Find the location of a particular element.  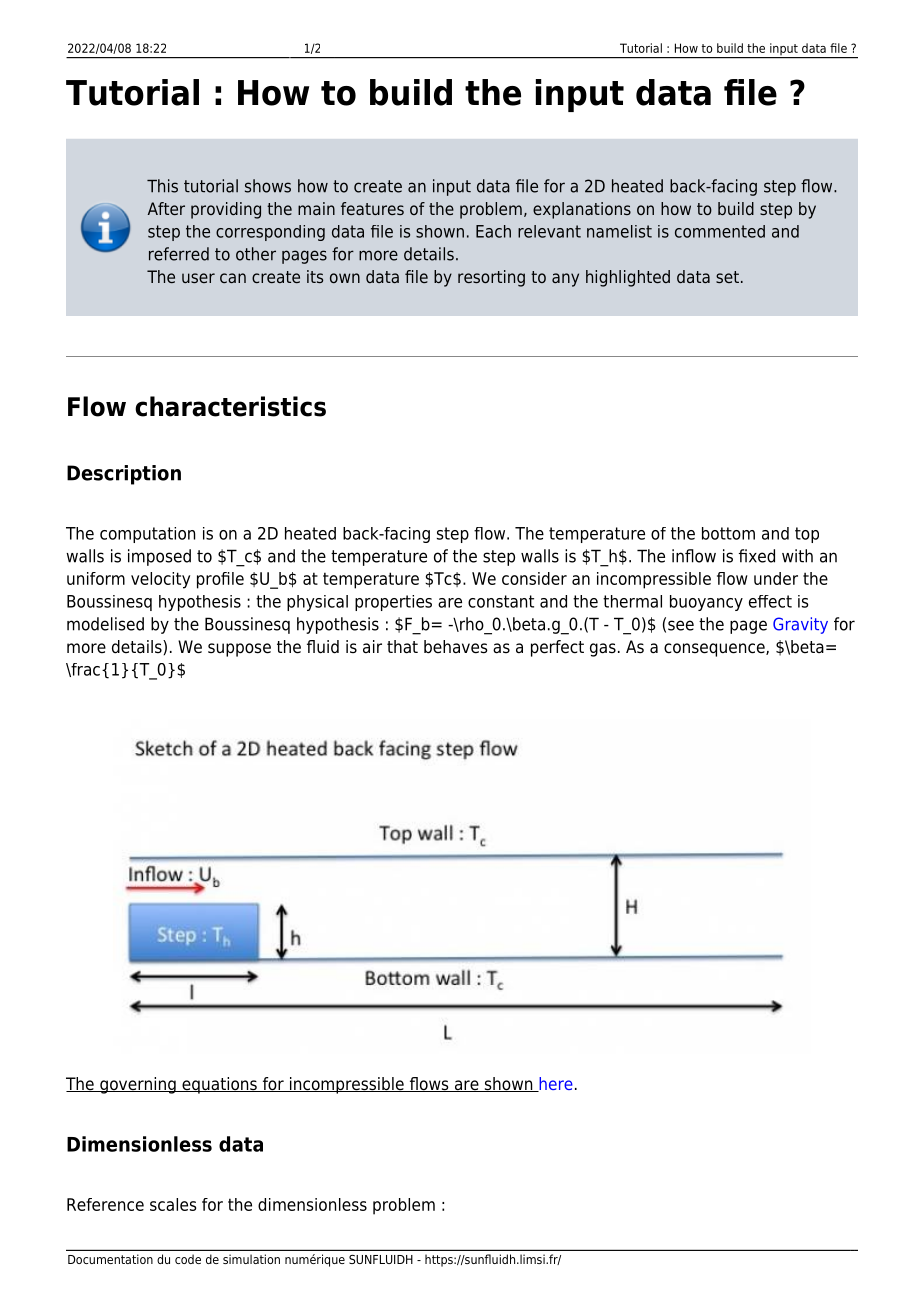

simulation is located at coordinates (251, 1259).
